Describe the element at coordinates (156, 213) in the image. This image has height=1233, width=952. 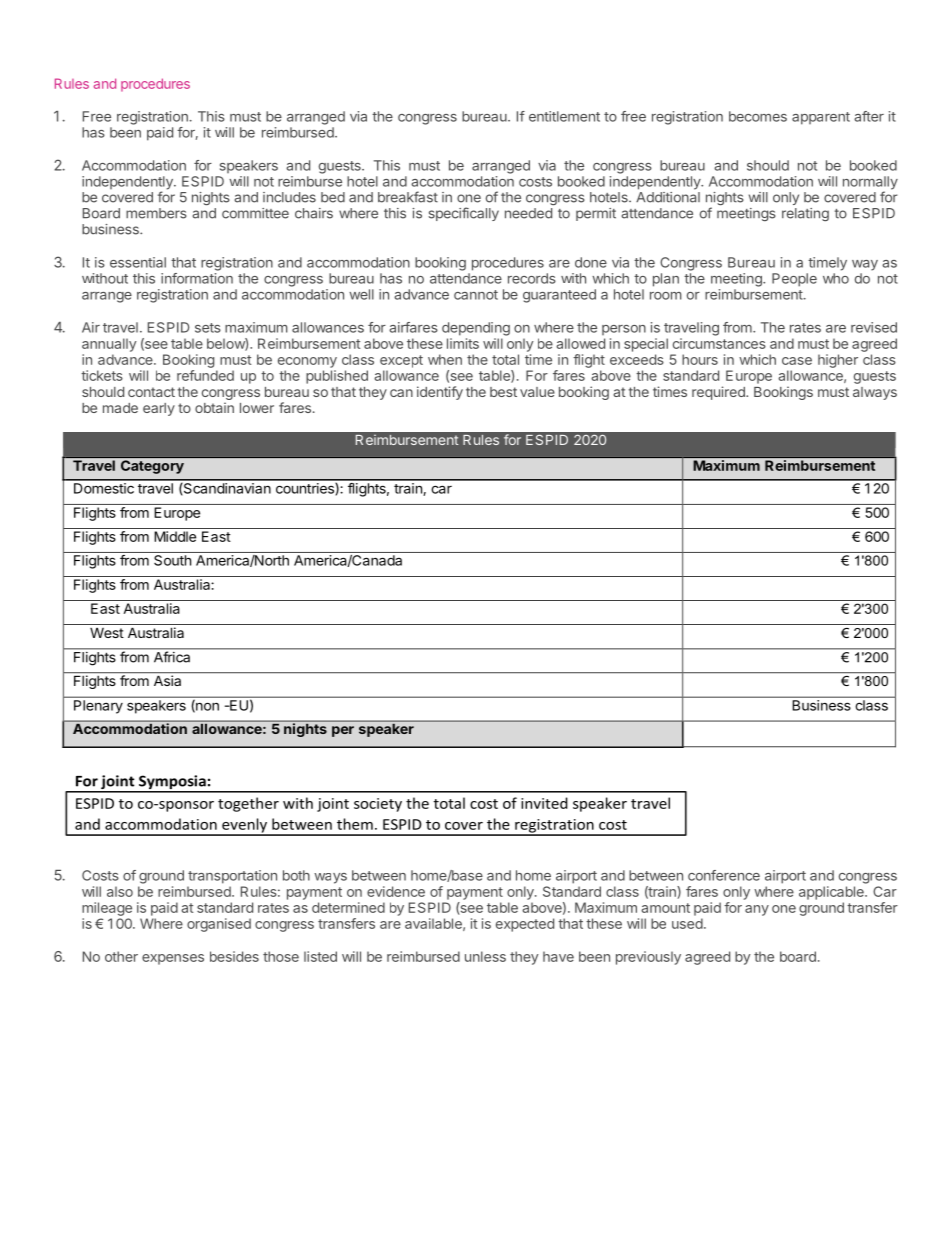
I see `members` at that location.
